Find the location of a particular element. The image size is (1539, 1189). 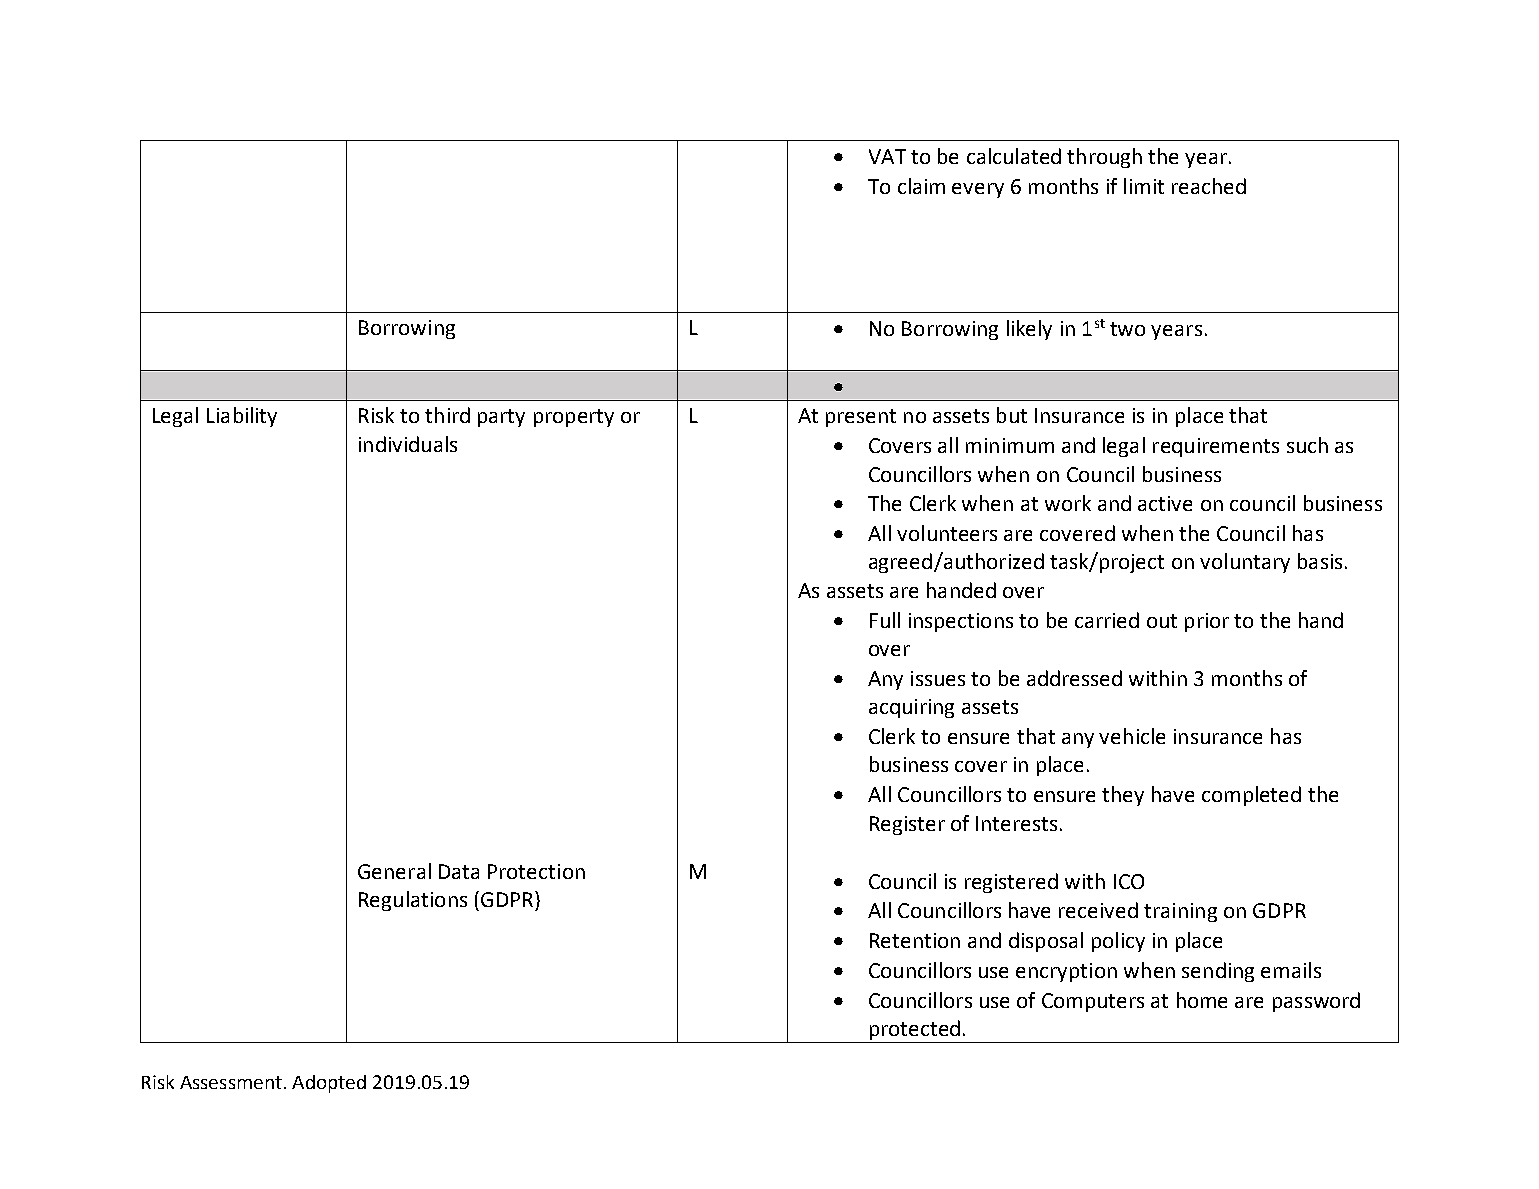

Adopted is located at coordinates (329, 1084).
